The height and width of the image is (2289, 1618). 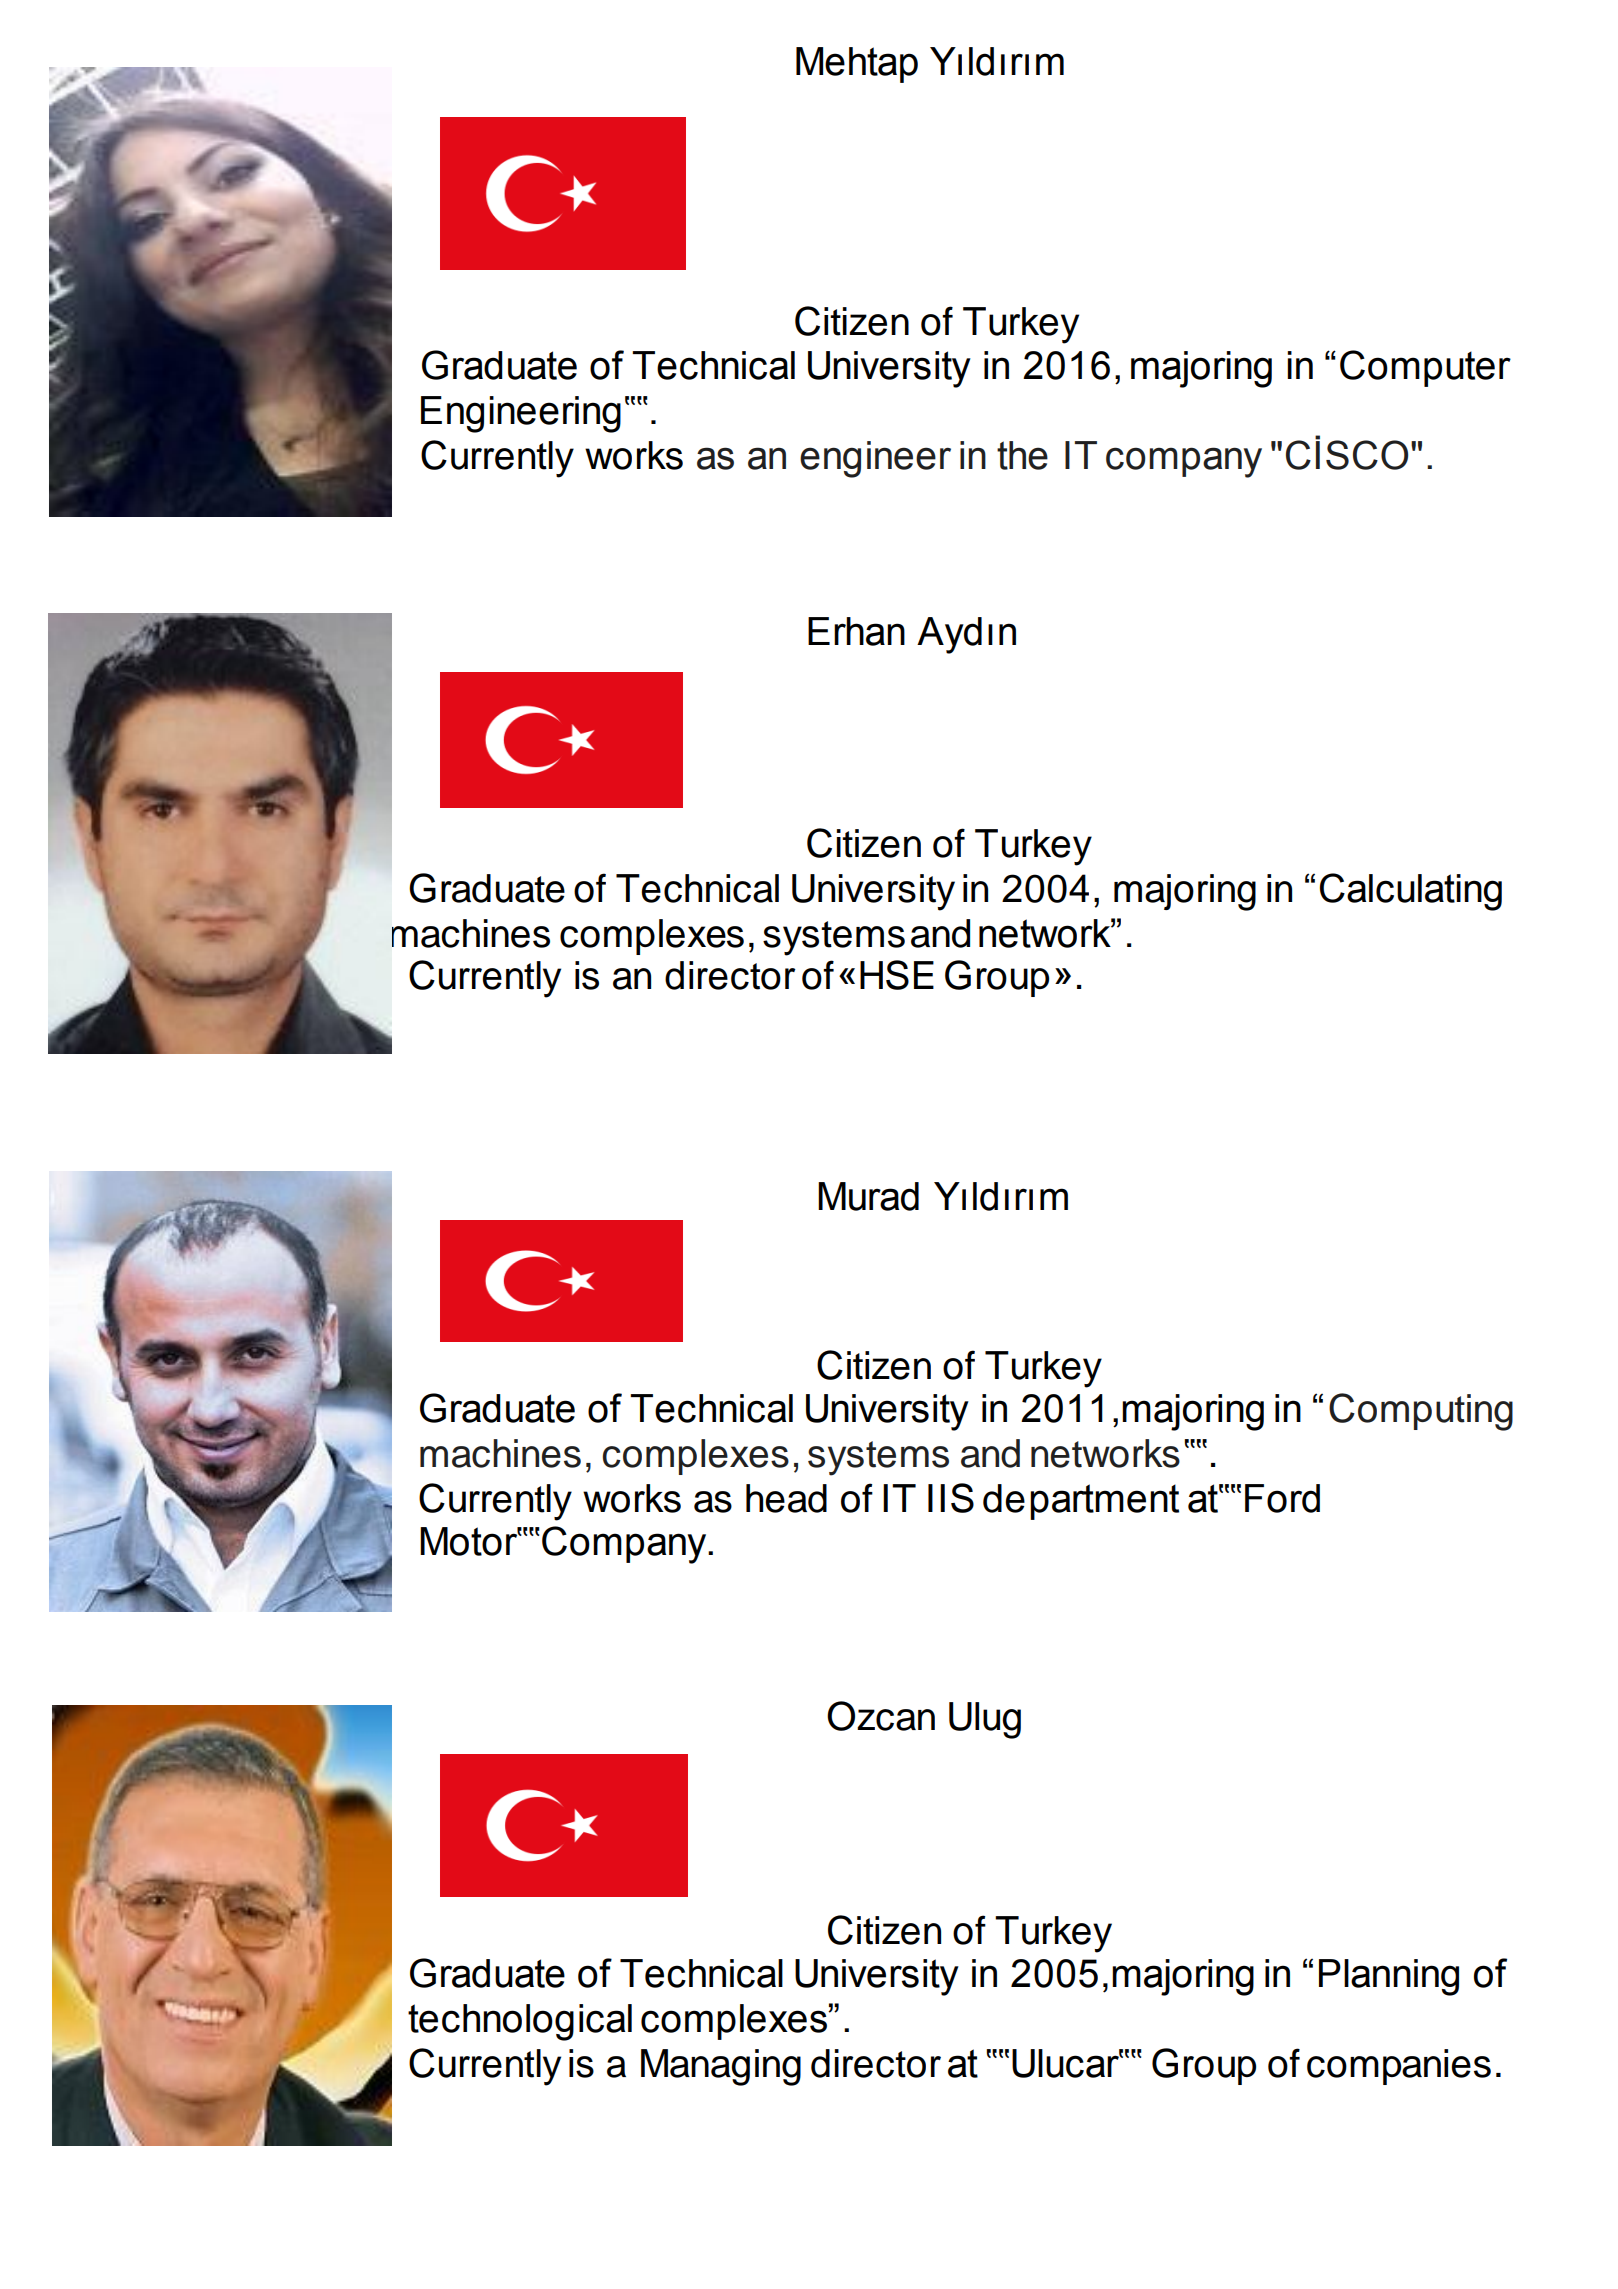 What do you see at coordinates (1425, 368) in the image?
I see `Computer` at bounding box center [1425, 368].
